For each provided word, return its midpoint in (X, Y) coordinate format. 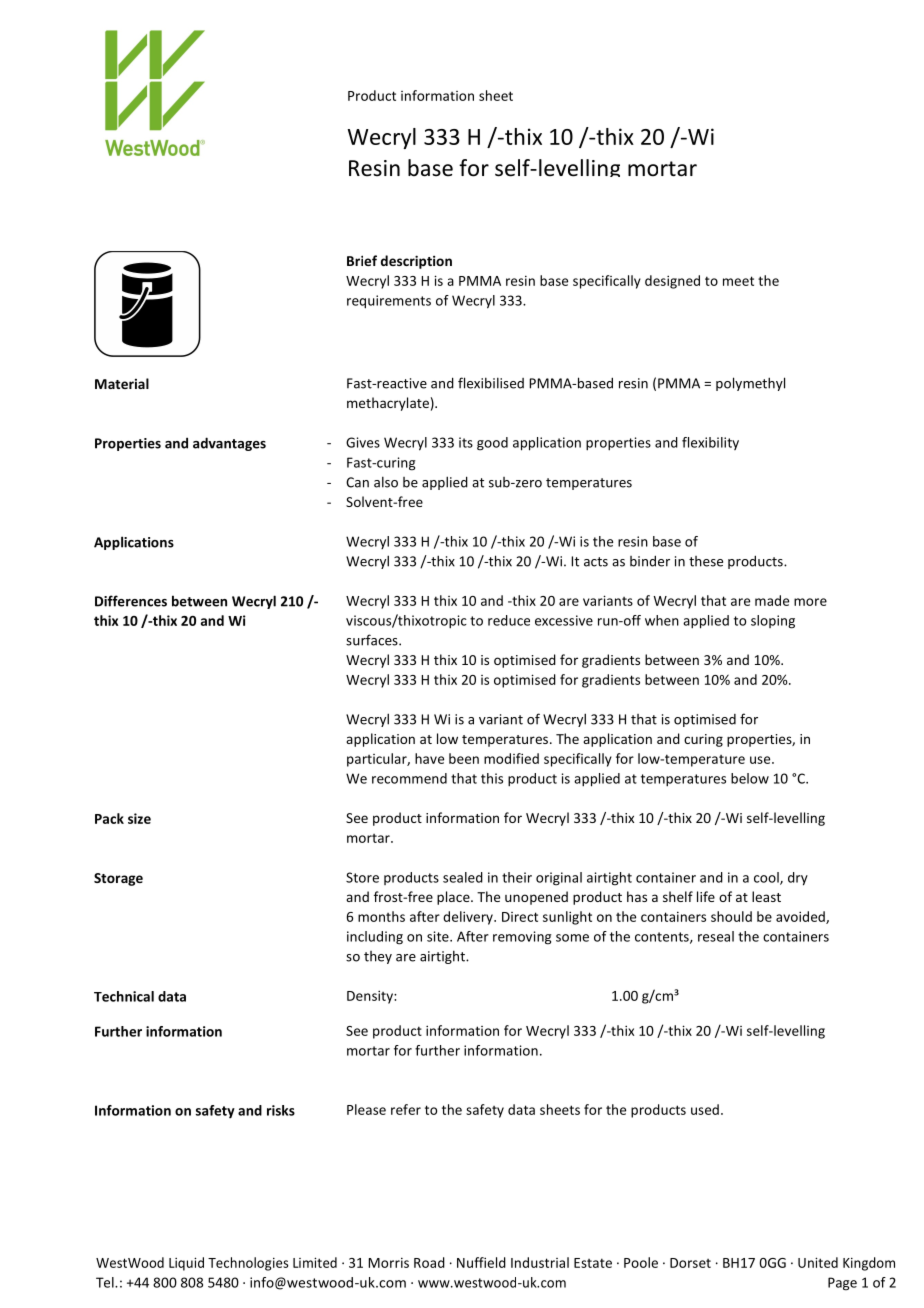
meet (738, 281)
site (439, 936)
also (386, 482)
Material (122, 383)
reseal (716, 936)
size (139, 818)
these (706, 561)
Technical (124, 996)
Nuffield (481, 1262)
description (416, 262)
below (750, 778)
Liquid (186, 1264)
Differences (131, 601)
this (492, 778)
